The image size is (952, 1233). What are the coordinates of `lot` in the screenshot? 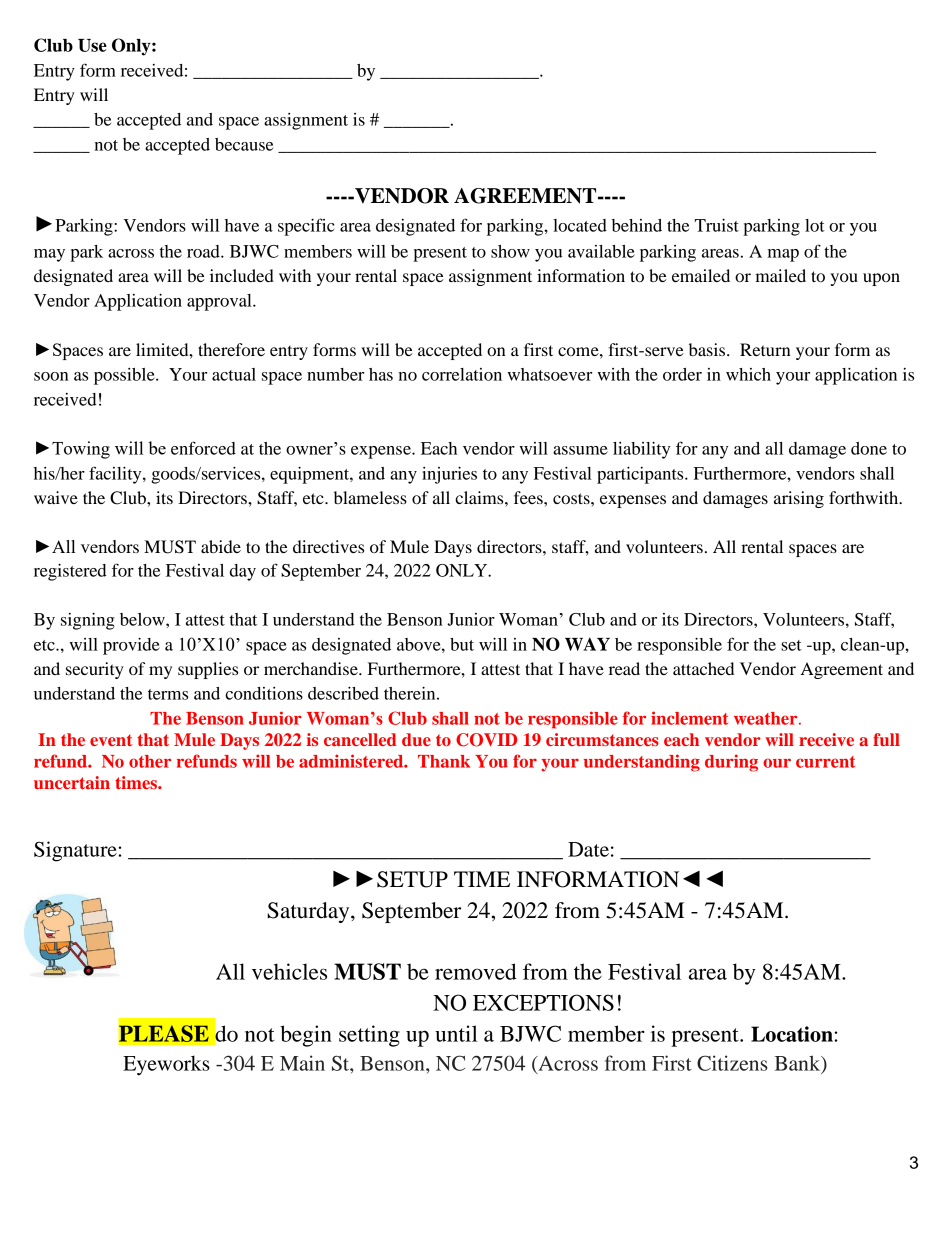 It's located at (815, 225).
